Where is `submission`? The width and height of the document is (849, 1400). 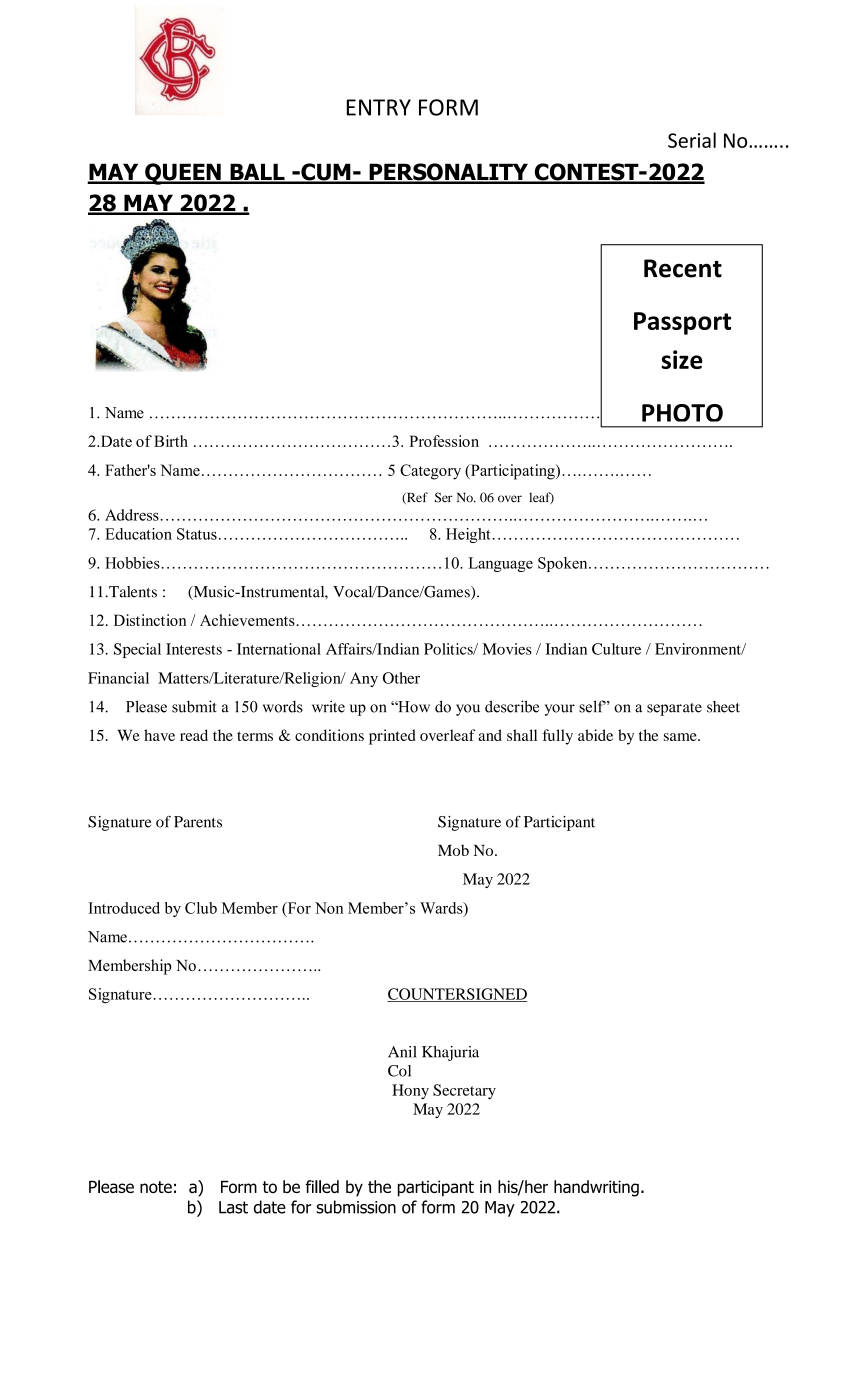 submission is located at coordinates (356, 1207).
